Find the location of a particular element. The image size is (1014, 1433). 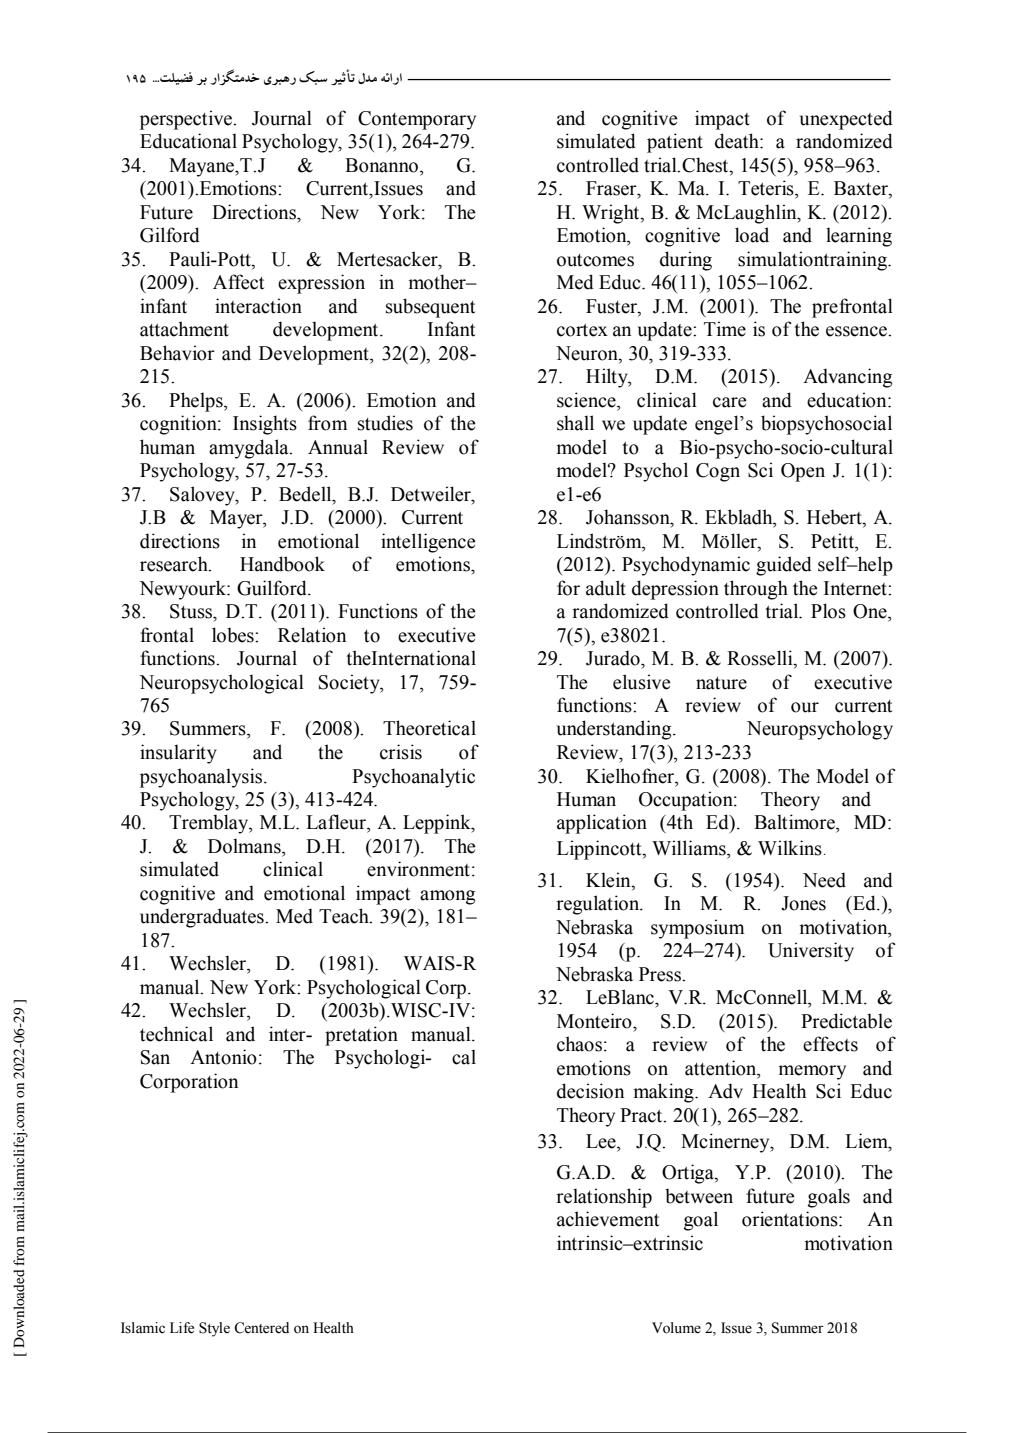

Centered is located at coordinates (261, 1328).
